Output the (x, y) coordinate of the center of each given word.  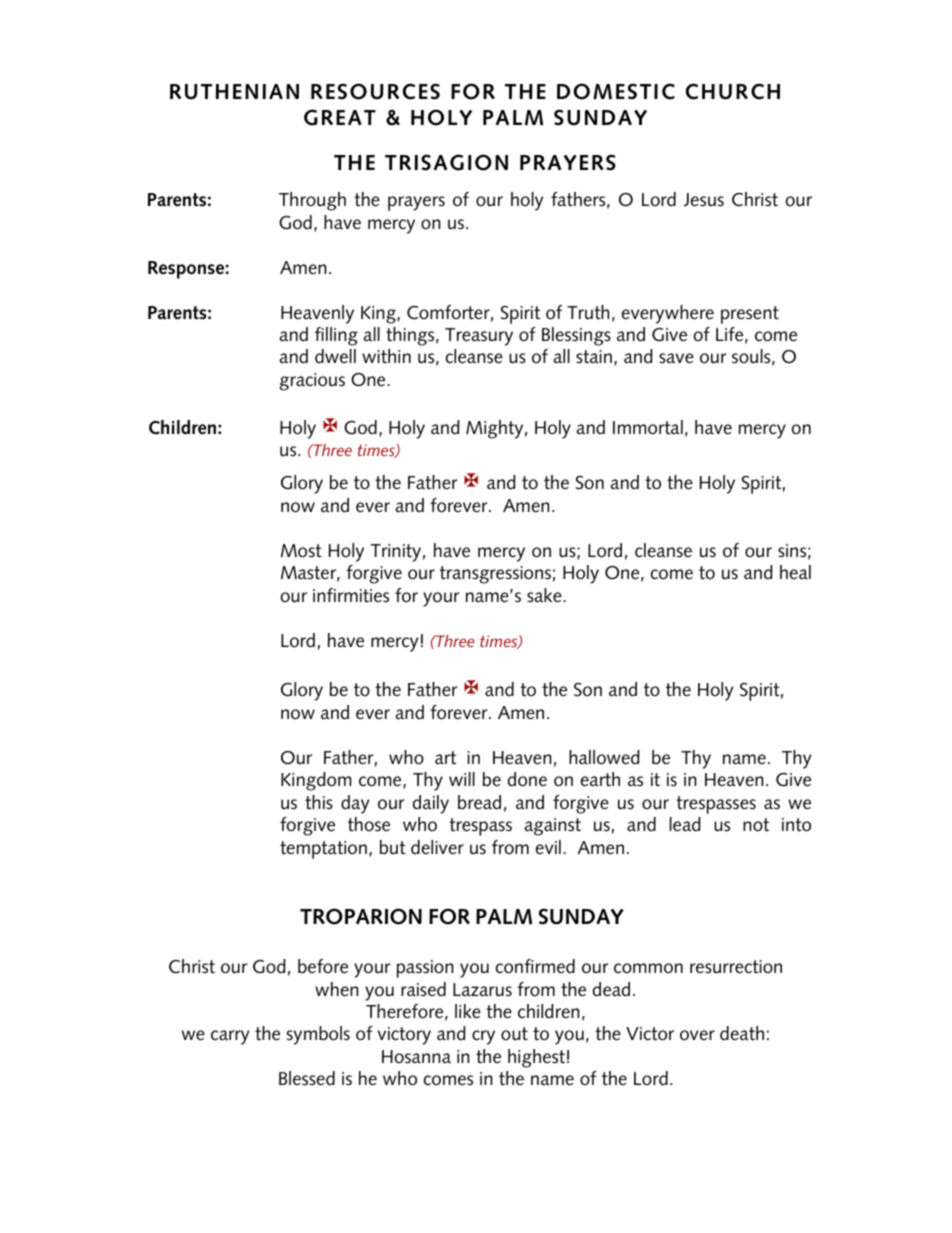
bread (479, 802)
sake (545, 595)
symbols (318, 1035)
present (750, 315)
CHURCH (733, 91)
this (319, 802)
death (742, 1033)
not (756, 825)
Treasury (479, 337)
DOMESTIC (616, 91)
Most (301, 551)
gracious (312, 382)
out (514, 1034)
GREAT (340, 117)
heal (795, 572)
